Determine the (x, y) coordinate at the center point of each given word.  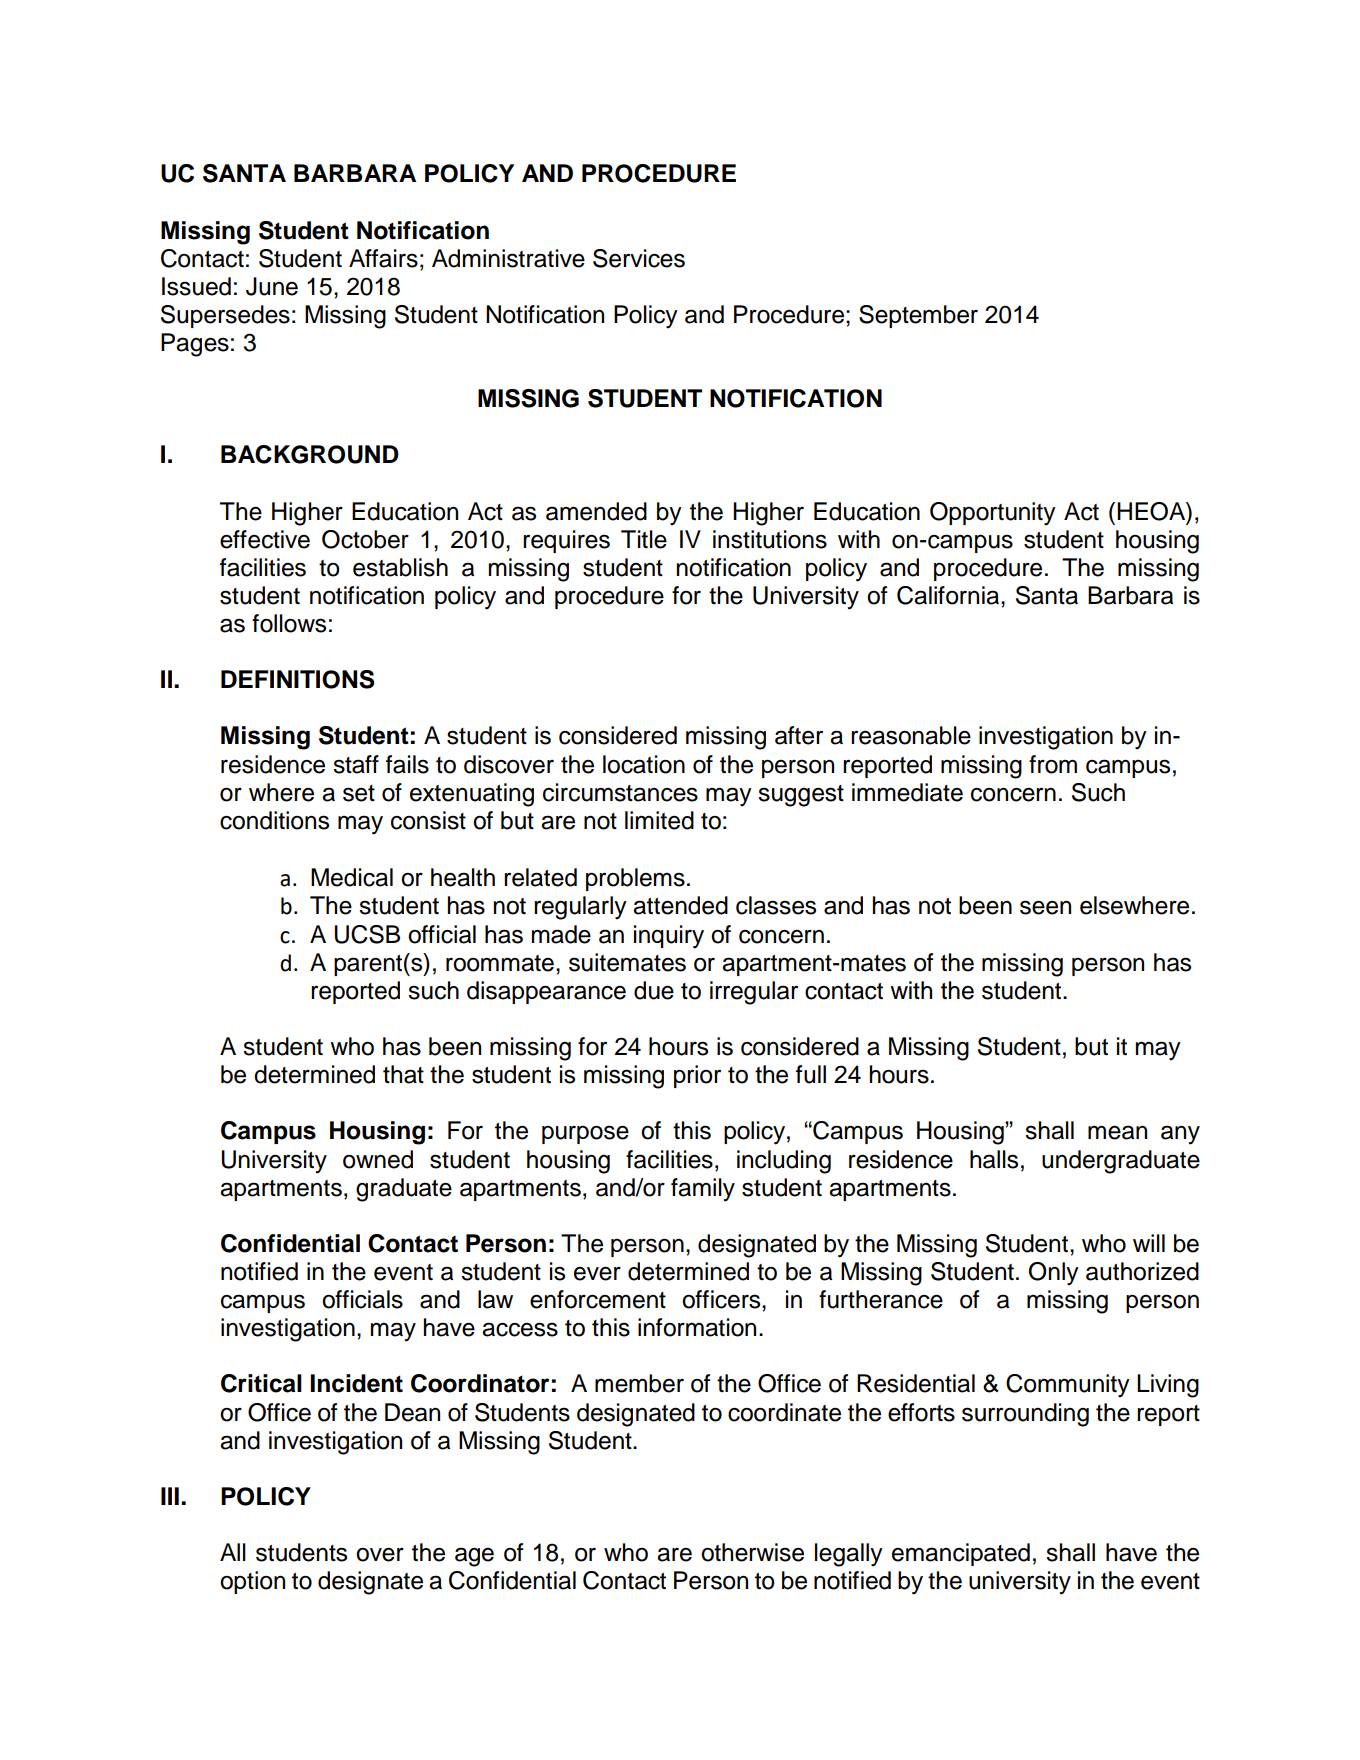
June (272, 286)
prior (697, 1076)
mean (1117, 1132)
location (644, 764)
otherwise (752, 1552)
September (918, 316)
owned (378, 1159)
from (1053, 764)
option (252, 1582)
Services (639, 258)
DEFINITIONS (297, 679)
